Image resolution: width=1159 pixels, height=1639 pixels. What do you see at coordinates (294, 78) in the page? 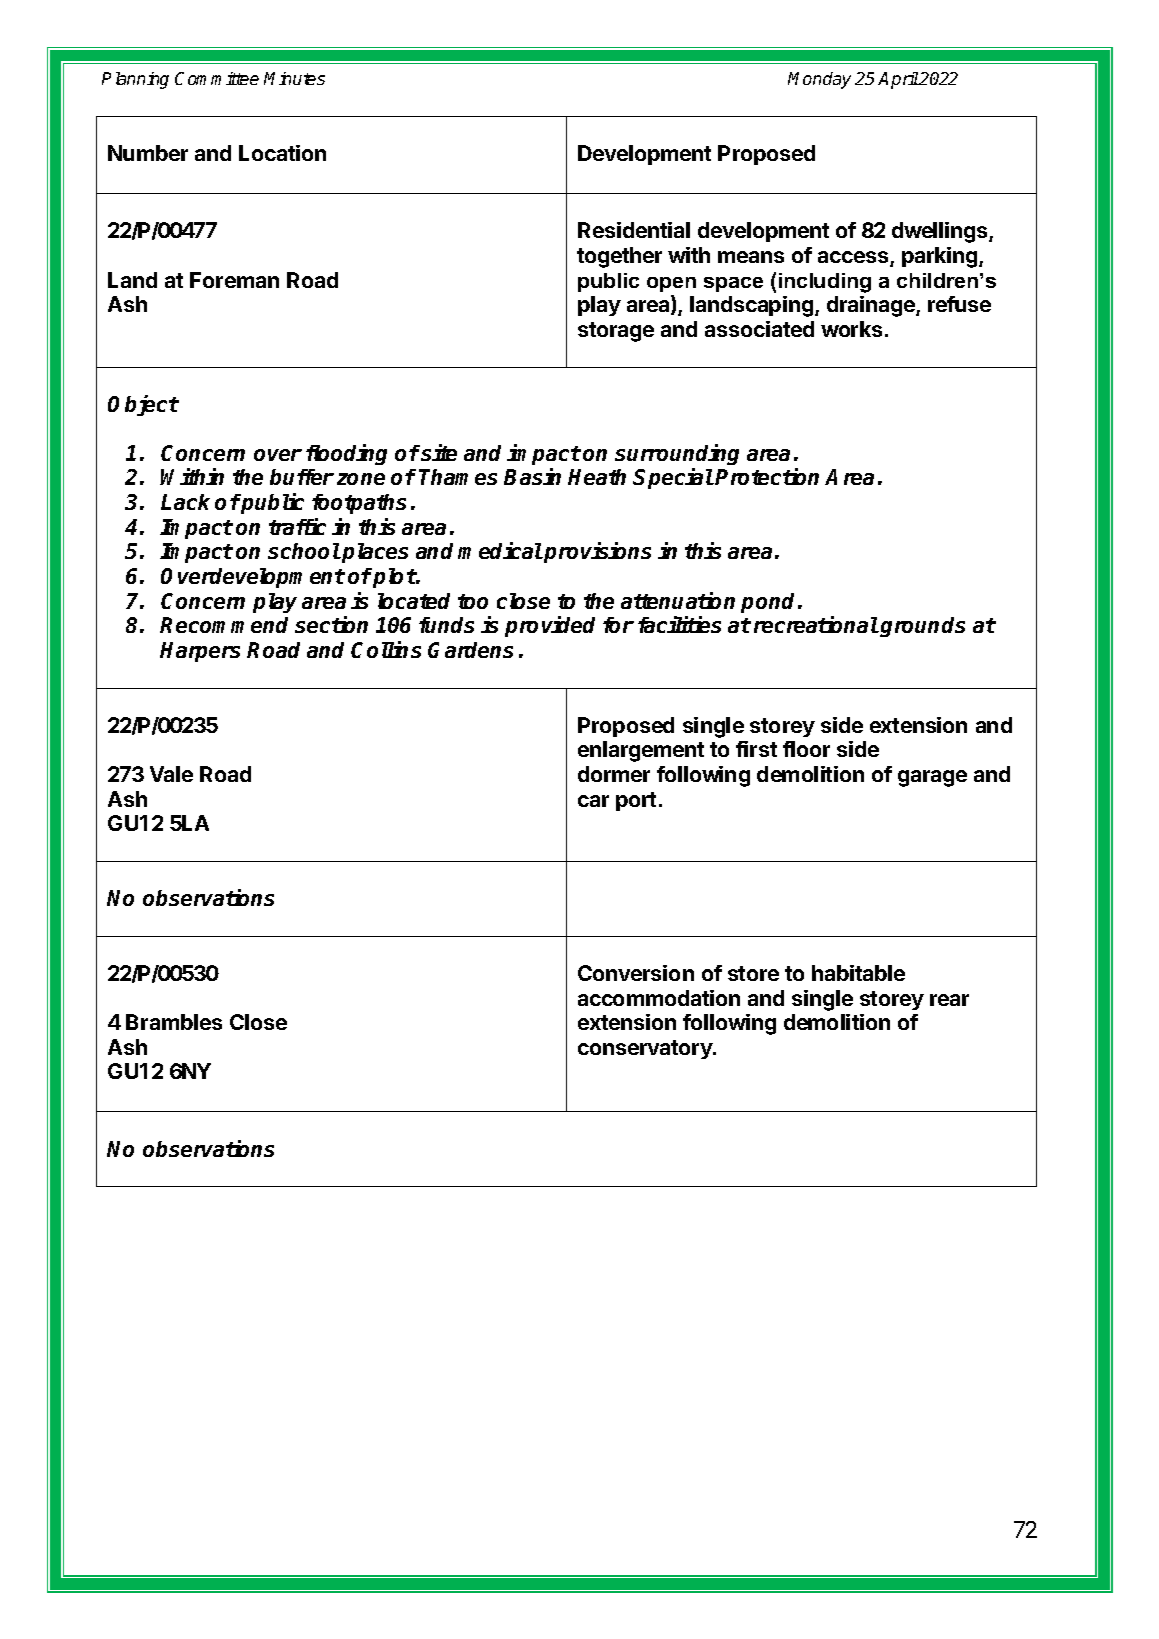
I see `Minutes` at bounding box center [294, 78].
